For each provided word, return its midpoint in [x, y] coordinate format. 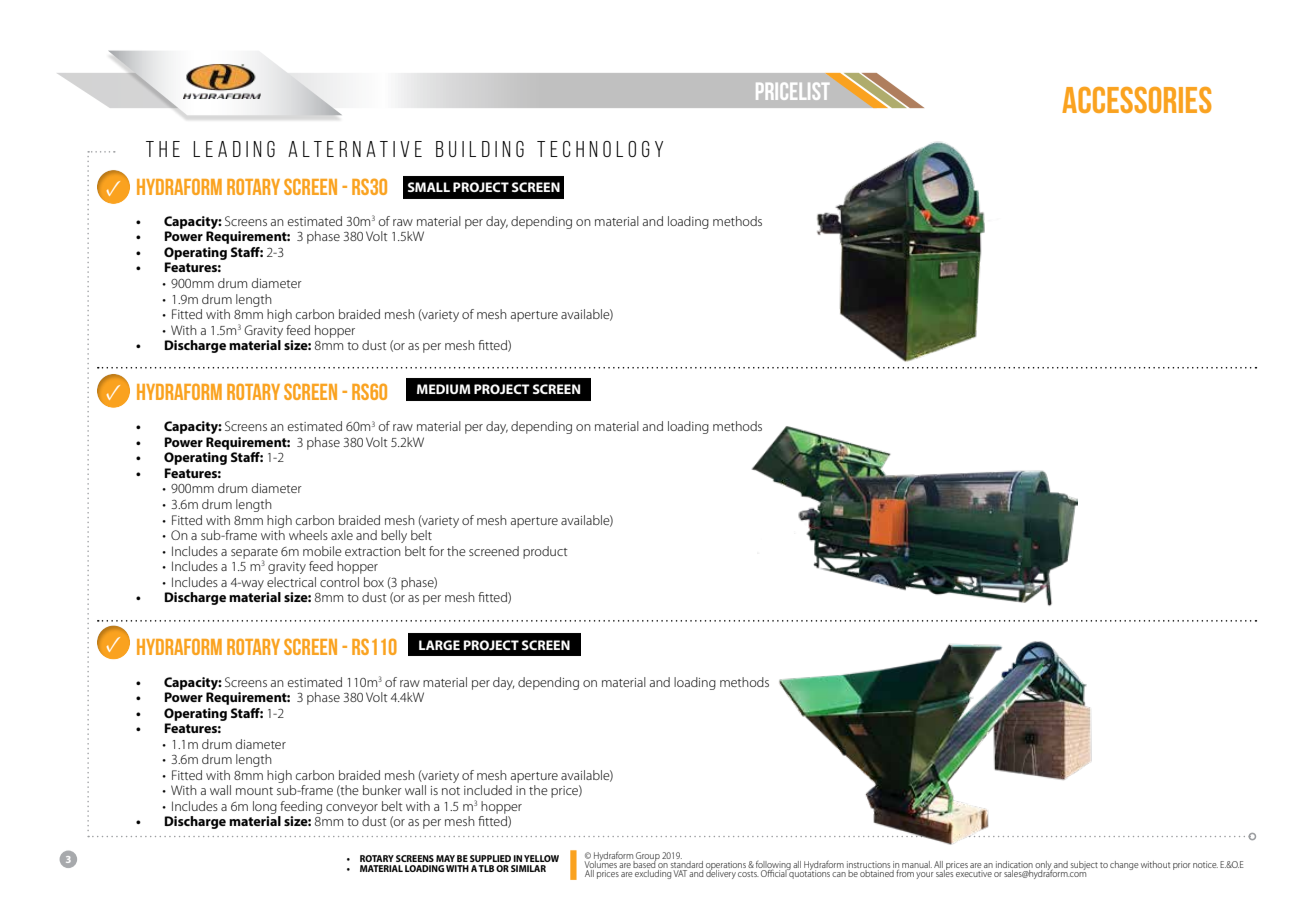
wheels [308, 535]
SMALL [429, 187]
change [1124, 865]
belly [394, 536]
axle [342, 535]
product [545, 552]
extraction [373, 551]
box [374, 582]
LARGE [439, 645]
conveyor [352, 809]
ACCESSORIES [1137, 100]
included [488, 790]
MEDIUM [444, 389]
